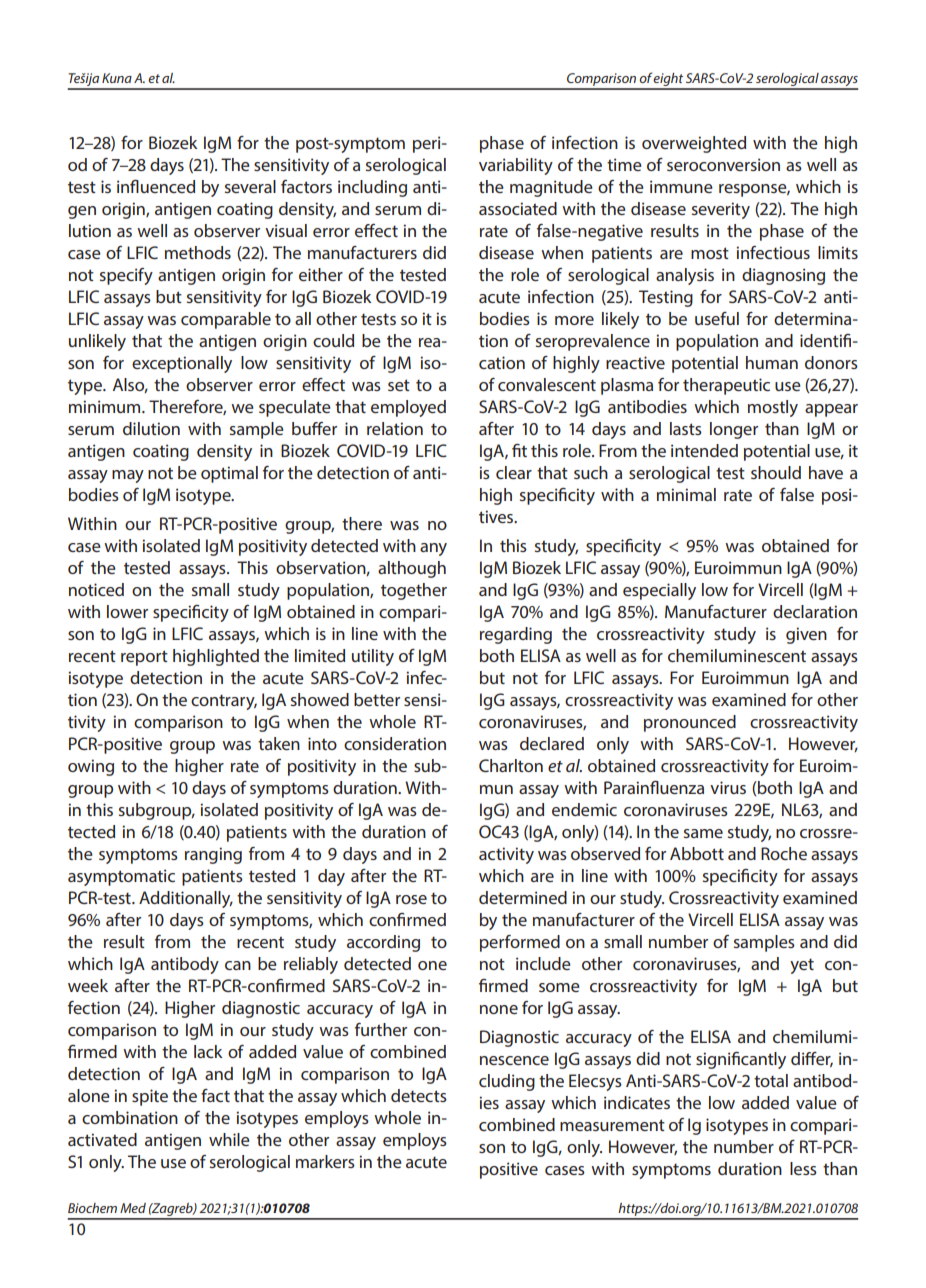 This page has height=1288, width=926. What do you see at coordinates (128, 476) in the page?
I see `may` at bounding box center [128, 476].
